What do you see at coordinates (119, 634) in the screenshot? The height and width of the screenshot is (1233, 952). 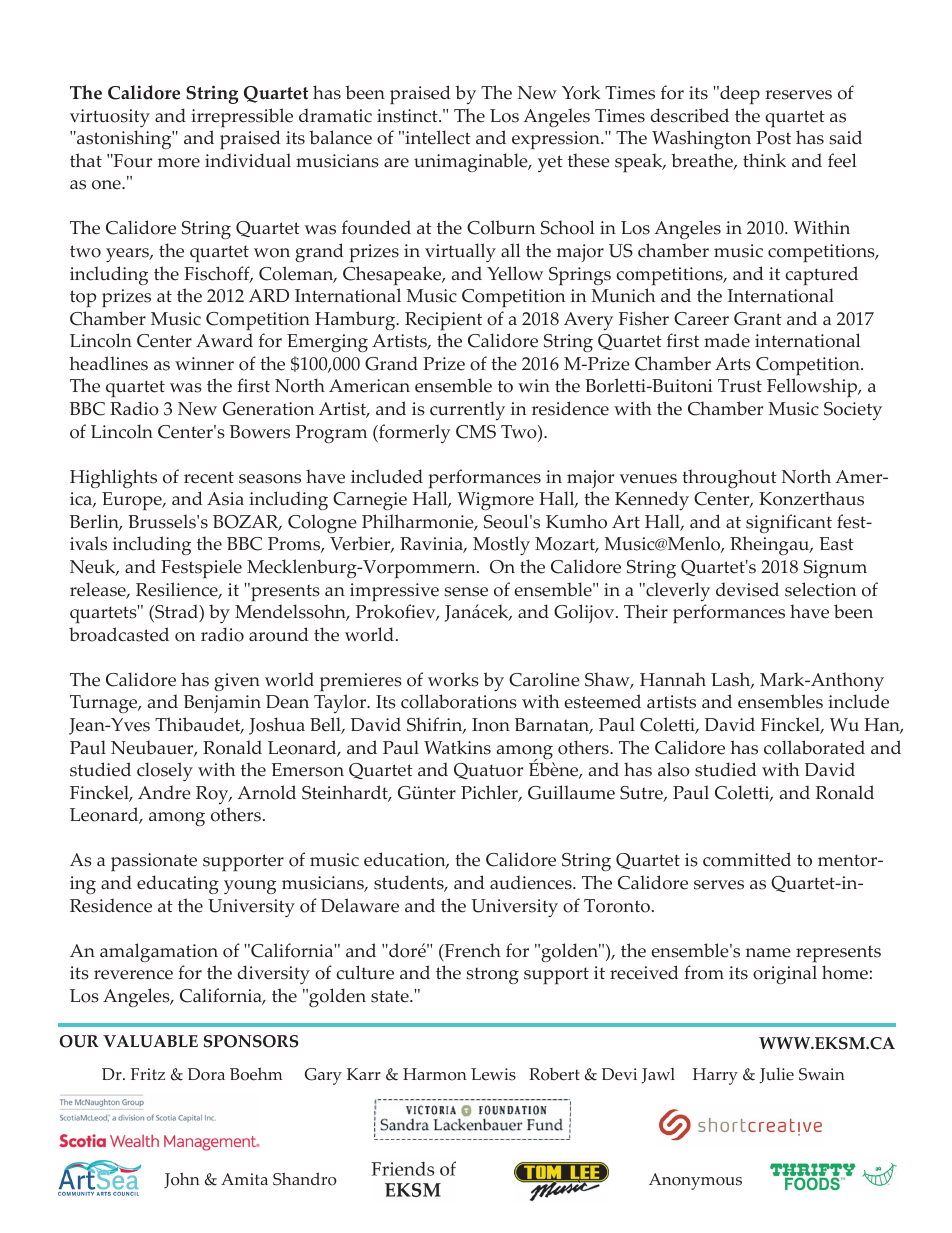 I see `broadcasted` at bounding box center [119, 634].
